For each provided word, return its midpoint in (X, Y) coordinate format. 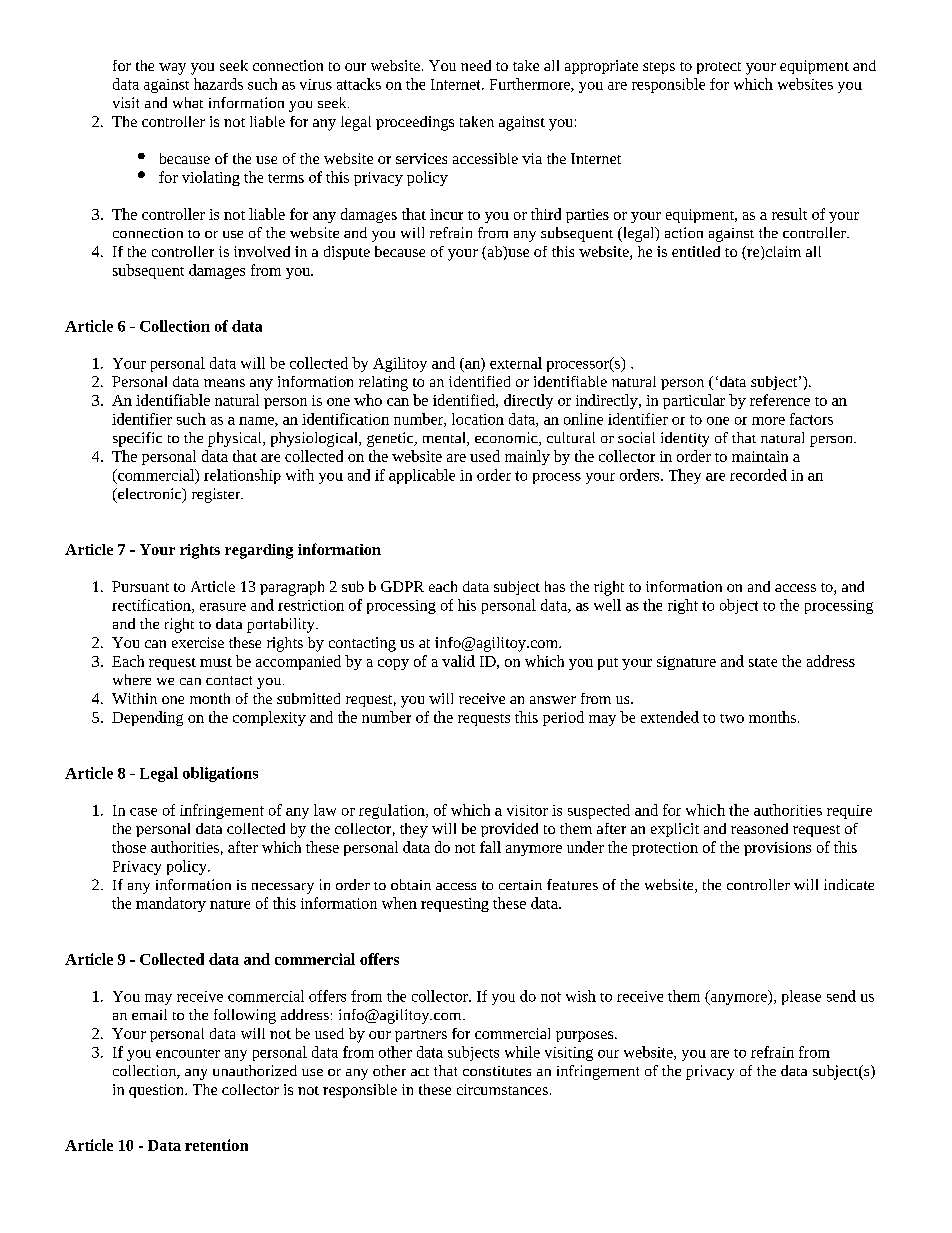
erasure (223, 607)
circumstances (502, 1089)
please (801, 997)
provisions (777, 849)
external (516, 363)
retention (216, 1145)
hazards (218, 84)
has (555, 586)
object (739, 606)
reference (780, 400)
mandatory (171, 904)
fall (490, 847)
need (476, 65)
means (224, 383)
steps (659, 68)
